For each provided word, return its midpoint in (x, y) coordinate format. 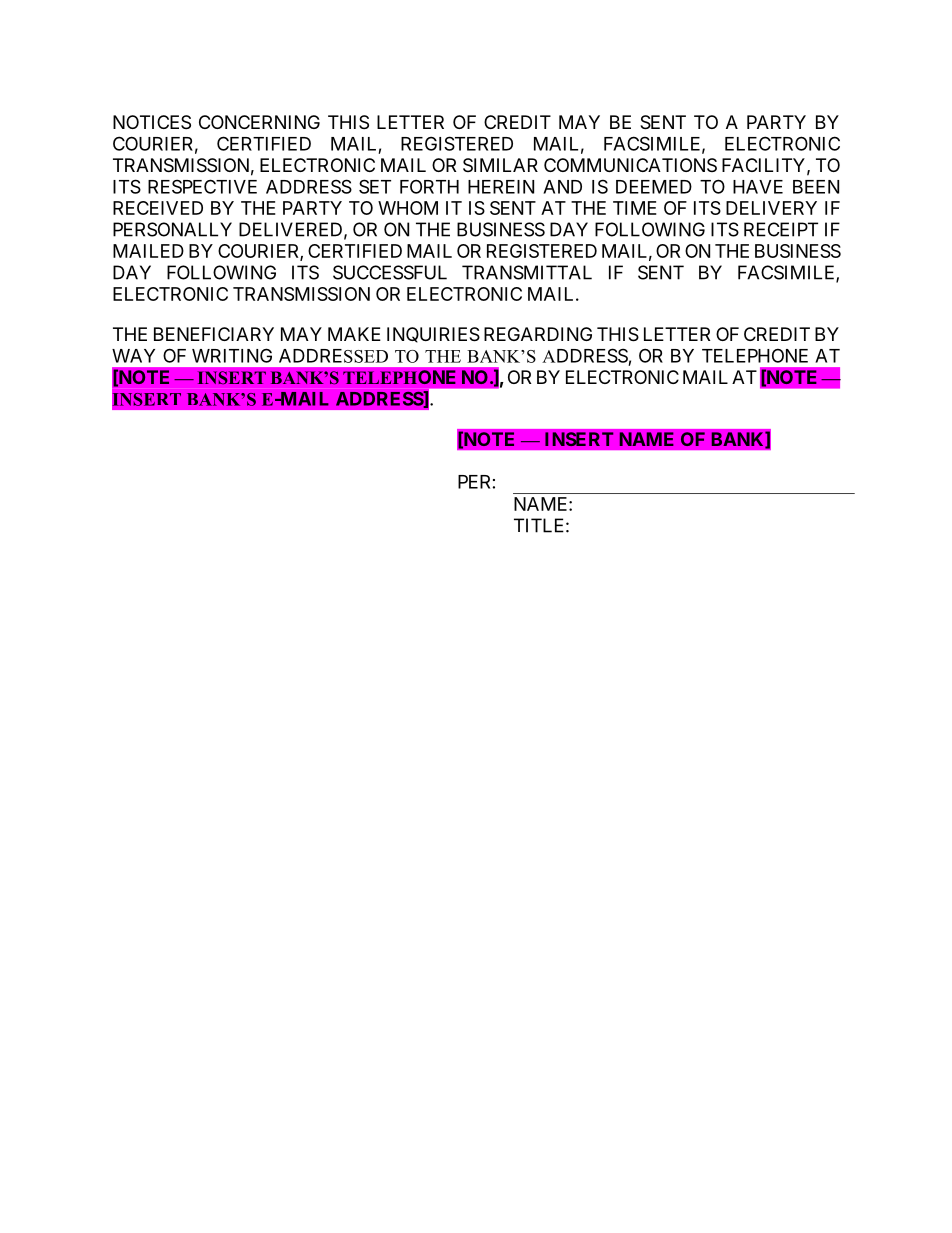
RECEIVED (158, 208)
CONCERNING (259, 122)
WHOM (408, 208)
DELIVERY (771, 208)
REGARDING (538, 334)
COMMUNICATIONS (630, 165)
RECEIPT (781, 229)
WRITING (232, 355)
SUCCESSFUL (390, 272)
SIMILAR (500, 165)
